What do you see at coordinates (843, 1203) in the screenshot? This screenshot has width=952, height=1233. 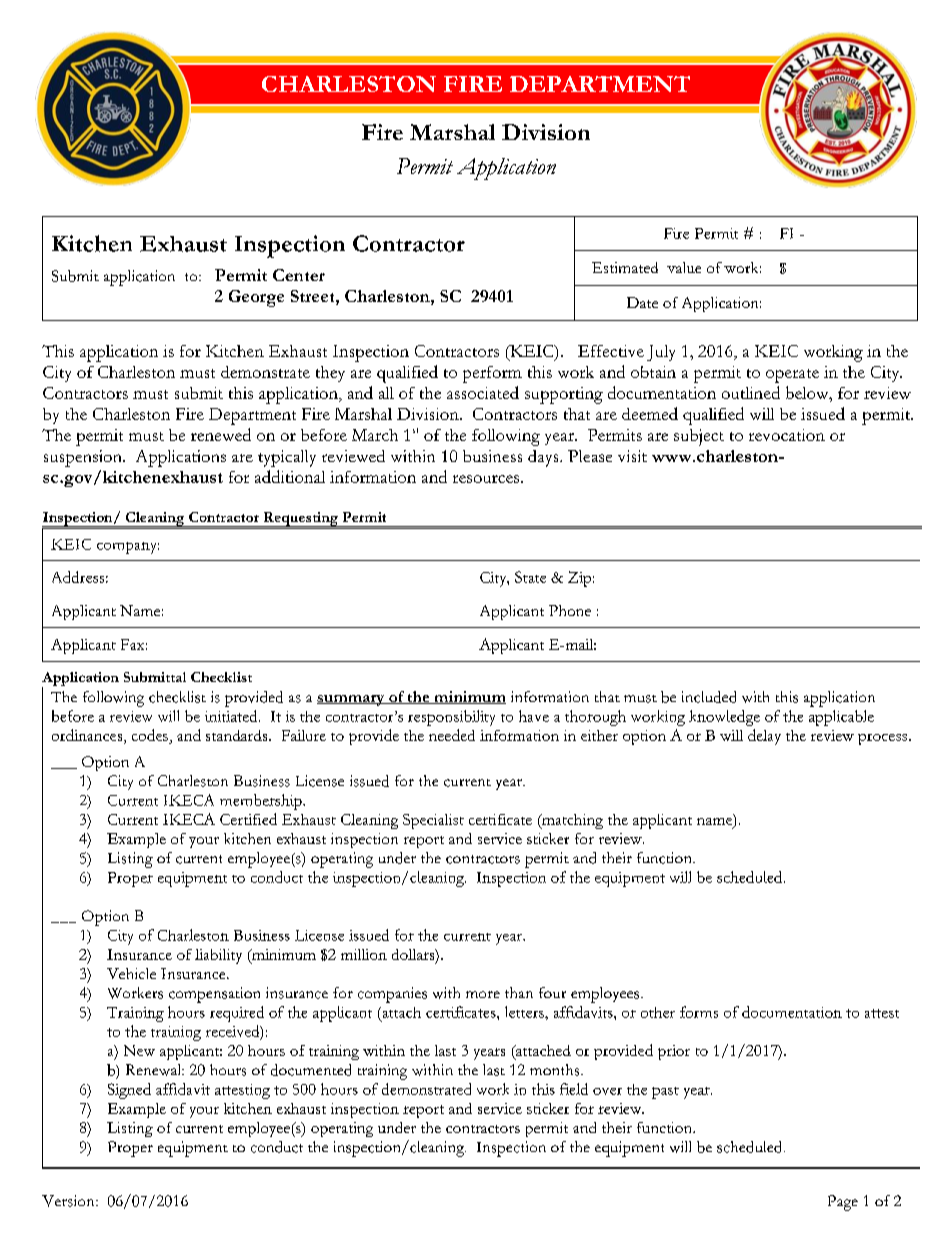 I see `Page` at bounding box center [843, 1203].
